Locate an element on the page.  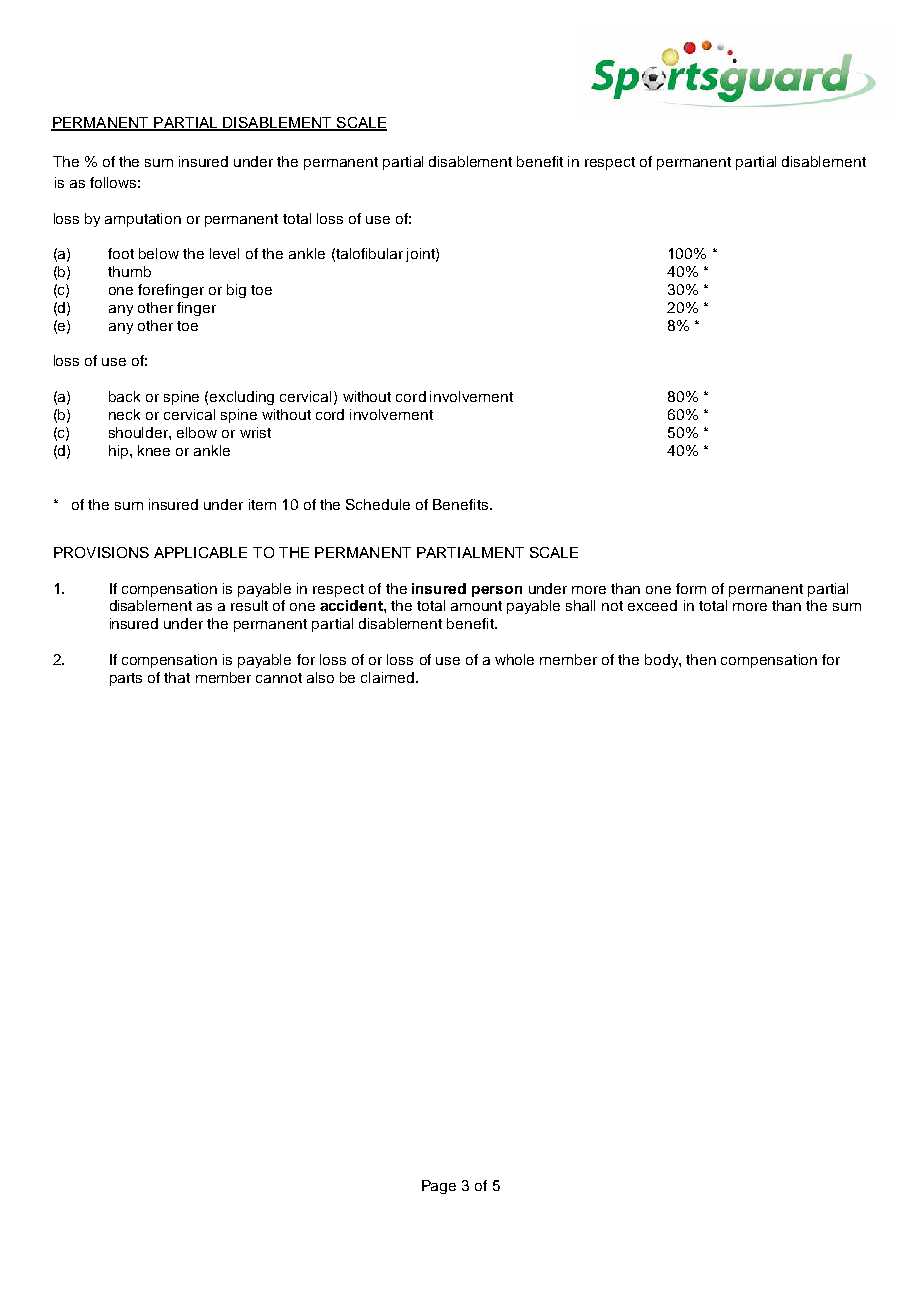
below is located at coordinates (159, 253).
